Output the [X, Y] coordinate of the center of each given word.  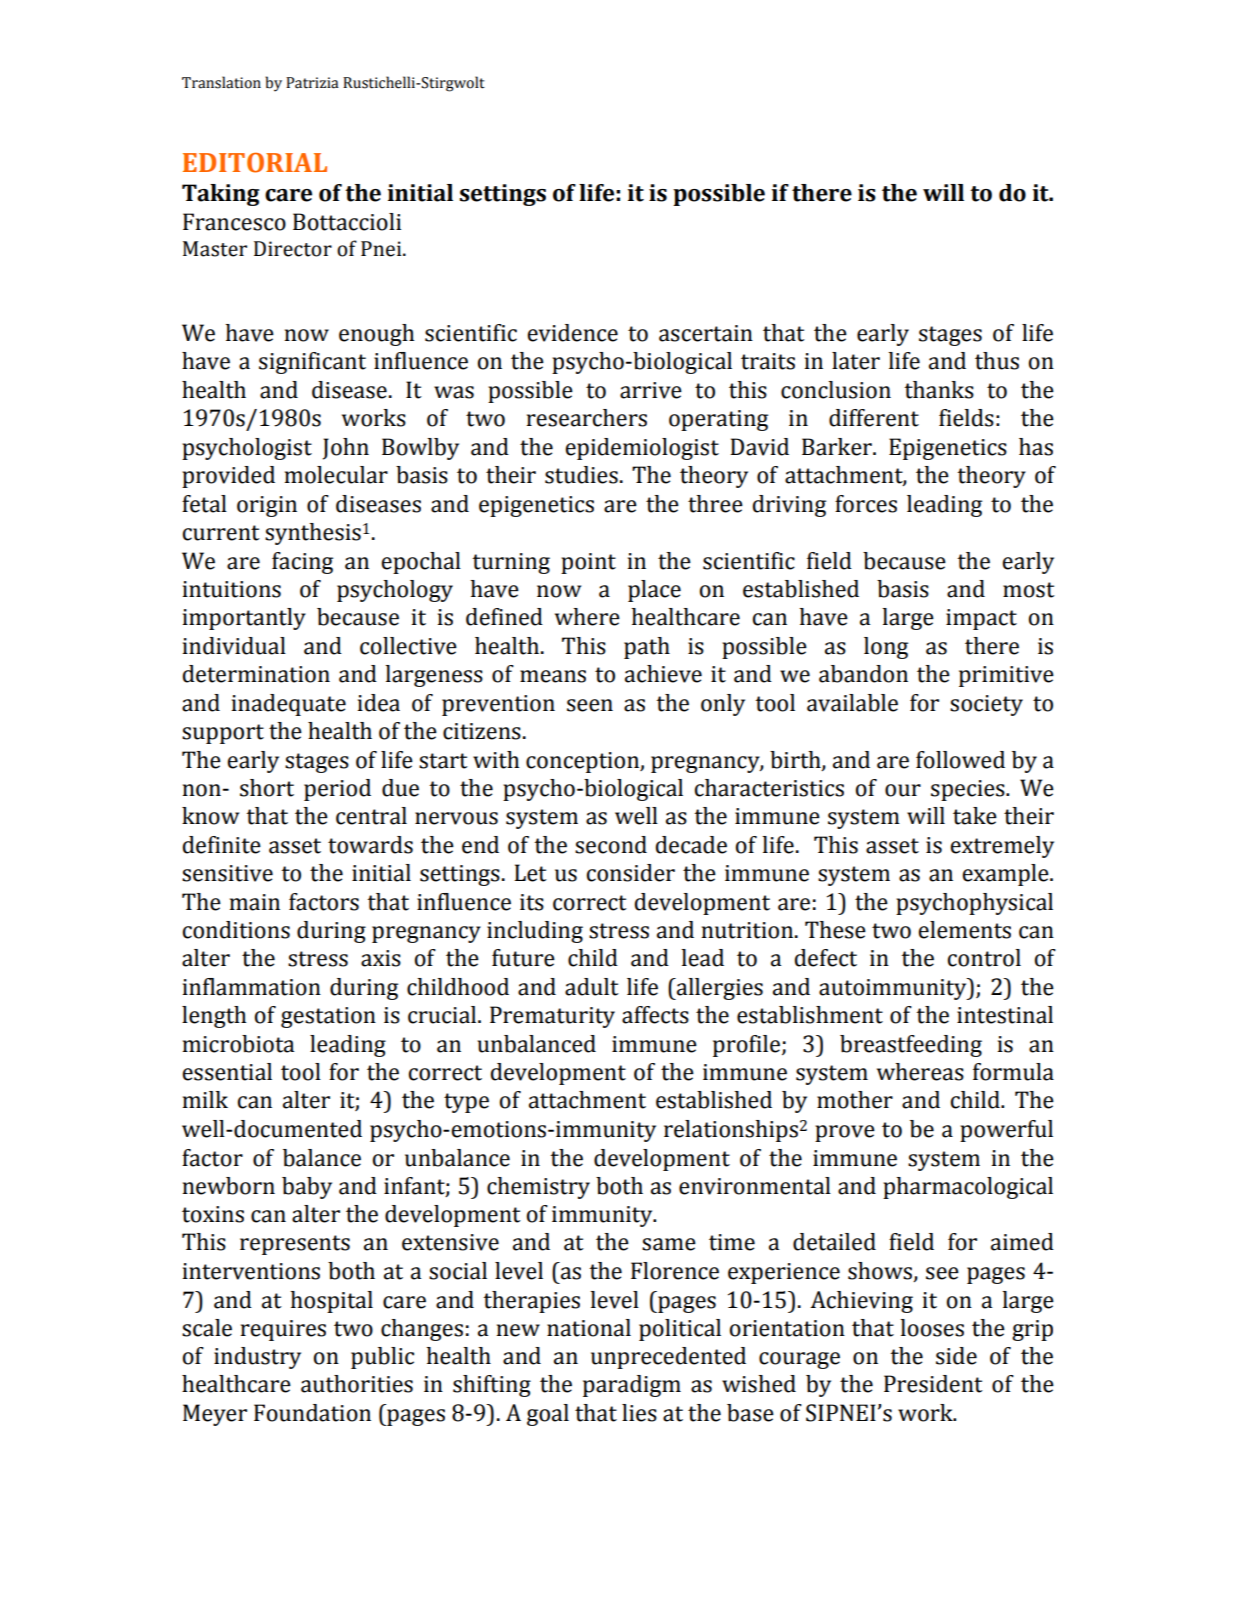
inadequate [289, 705]
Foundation [312, 1413]
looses [932, 1328]
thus [997, 361]
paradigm [632, 1386]
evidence [572, 333]
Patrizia [312, 83]
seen [590, 705]
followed [960, 760]
